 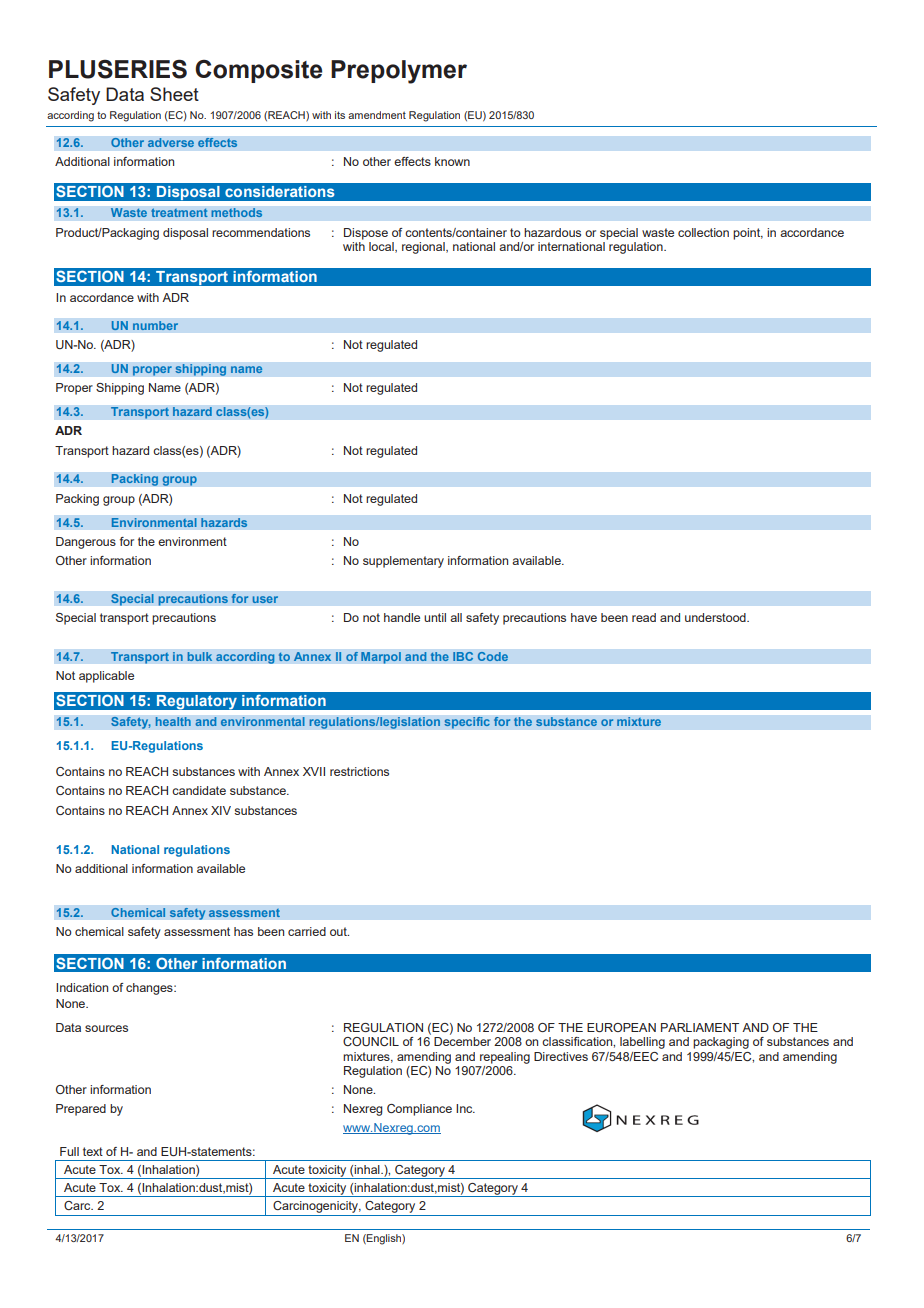 What do you see at coordinates (402, 617) in the screenshot?
I see `handle` at bounding box center [402, 617].
